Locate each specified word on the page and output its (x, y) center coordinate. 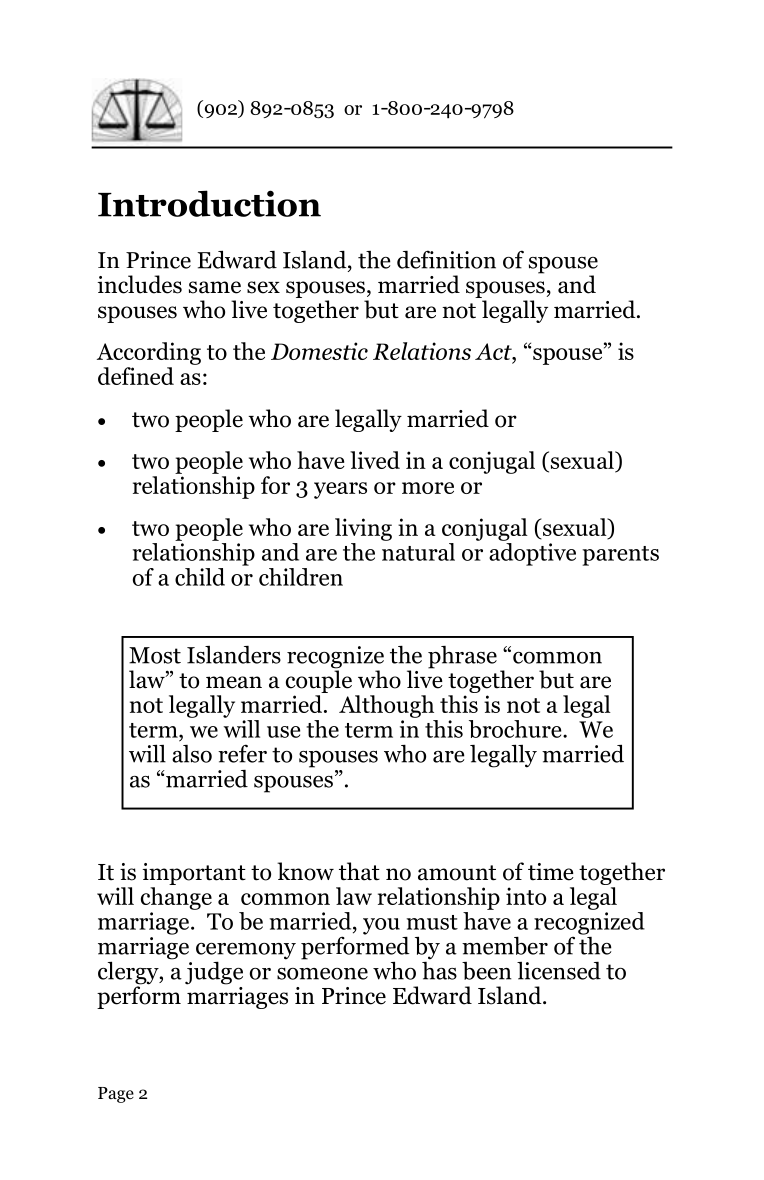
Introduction (209, 203)
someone (322, 974)
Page (116, 1095)
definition (446, 259)
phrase (462, 657)
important (194, 875)
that (359, 871)
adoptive (532, 553)
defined (136, 376)
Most (155, 655)
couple (319, 680)
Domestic (319, 351)
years (340, 490)
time (551, 872)
